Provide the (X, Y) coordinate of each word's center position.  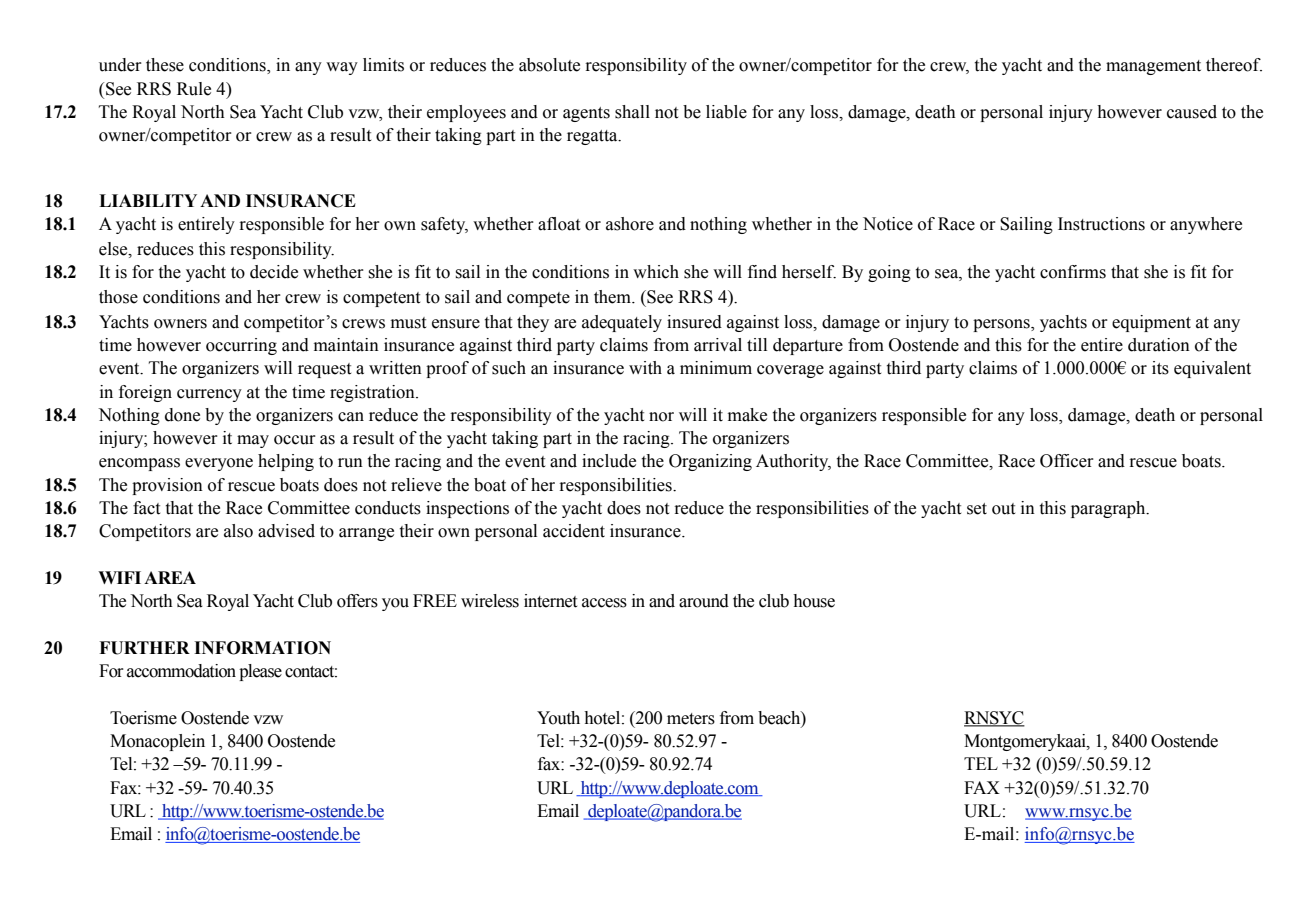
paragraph (1109, 509)
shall (632, 112)
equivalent (1212, 369)
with (645, 368)
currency (209, 395)
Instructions (1101, 224)
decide (274, 272)
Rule (194, 89)
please (260, 672)
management (1153, 67)
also (238, 531)
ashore (630, 224)
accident (574, 531)
